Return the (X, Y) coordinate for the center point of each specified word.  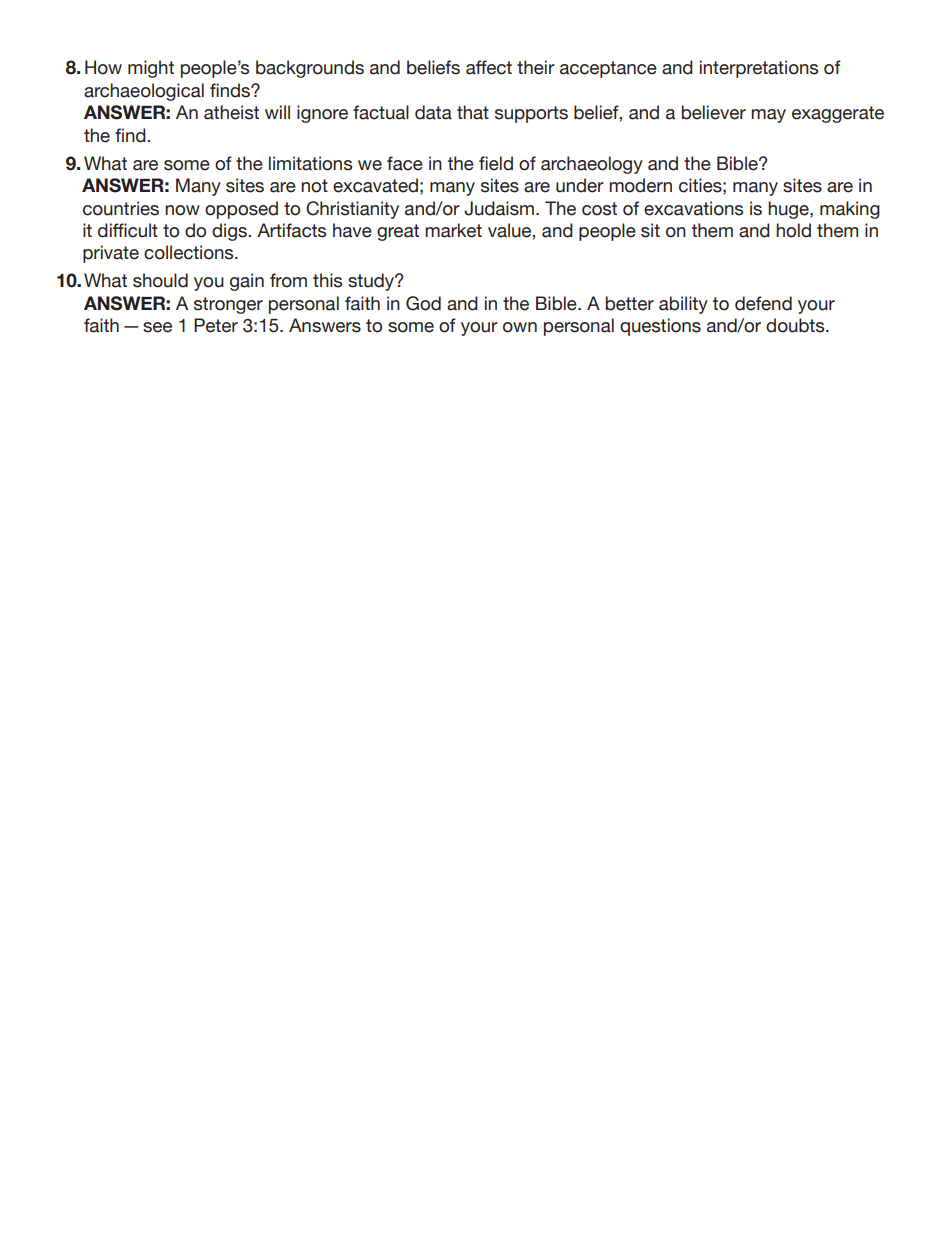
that (473, 112)
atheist (231, 112)
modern (640, 185)
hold (793, 230)
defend (763, 303)
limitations (310, 163)
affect (489, 67)
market (453, 230)
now (182, 210)
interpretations (759, 69)
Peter (216, 325)
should (160, 280)
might (151, 69)
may (768, 116)
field (496, 163)
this (327, 280)
